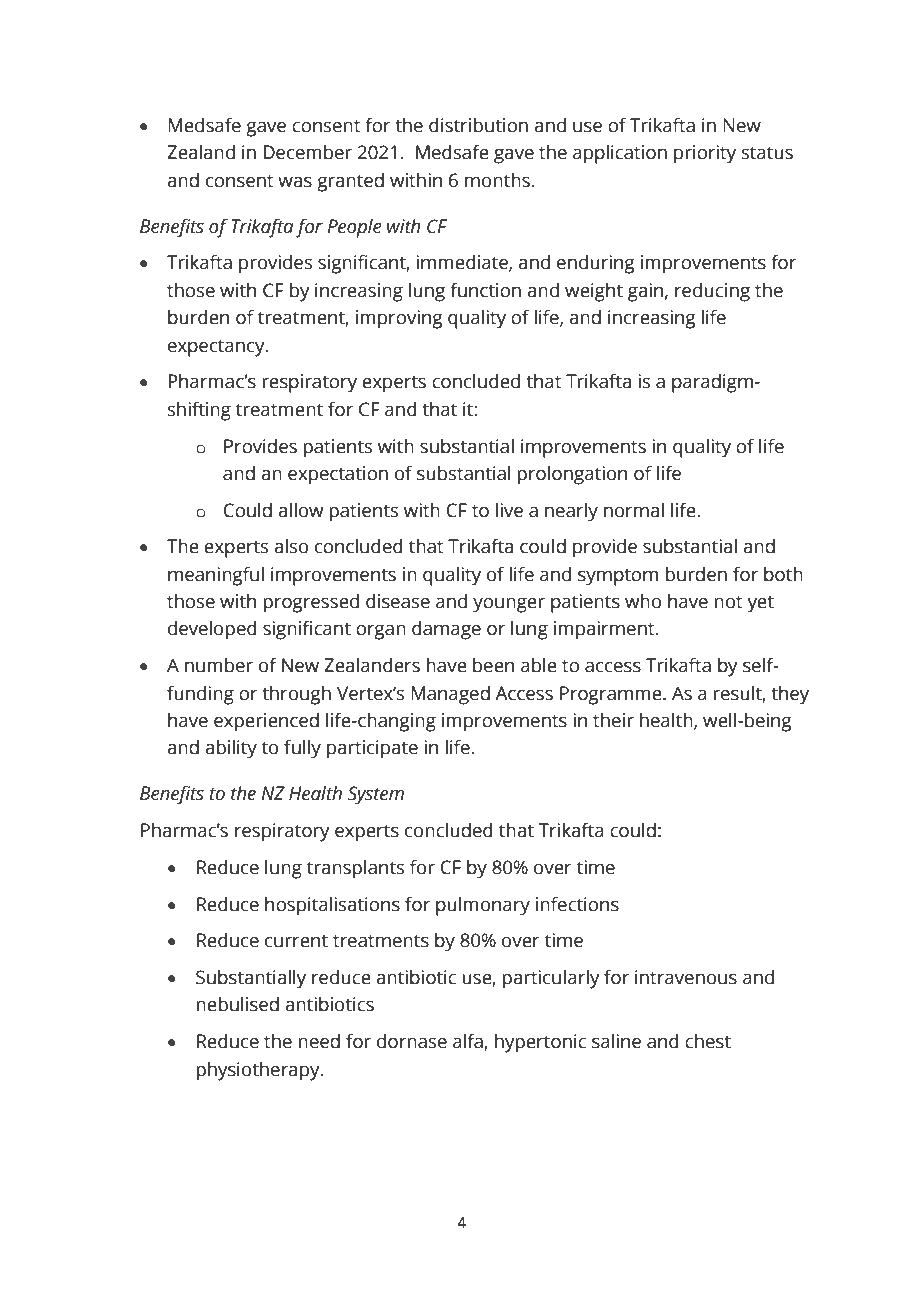 This screenshot has height=1308, width=924. Describe the element at coordinates (307, 152) in the screenshot. I see `December` at that location.
